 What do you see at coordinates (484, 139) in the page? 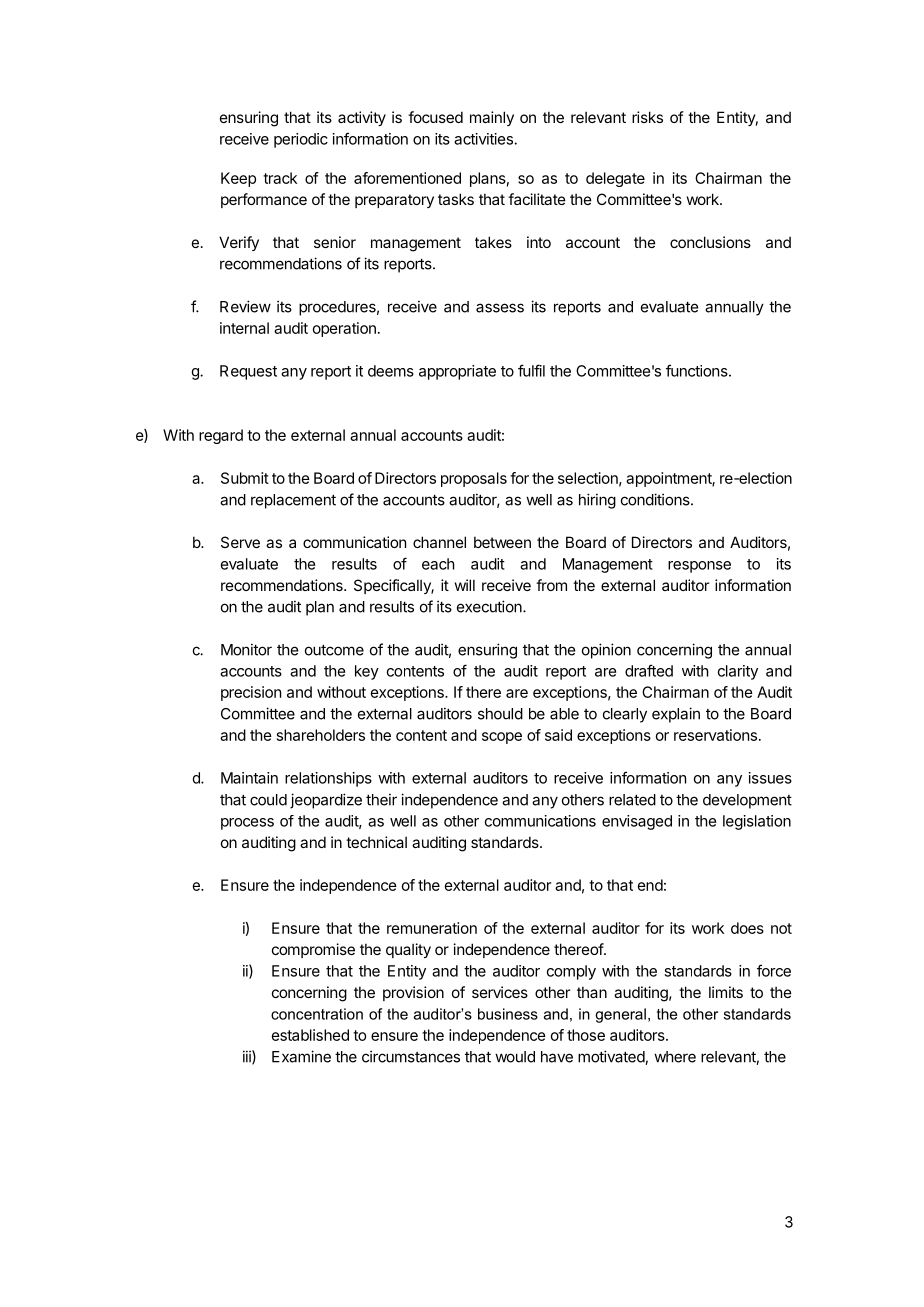
I see `activities` at bounding box center [484, 139].
